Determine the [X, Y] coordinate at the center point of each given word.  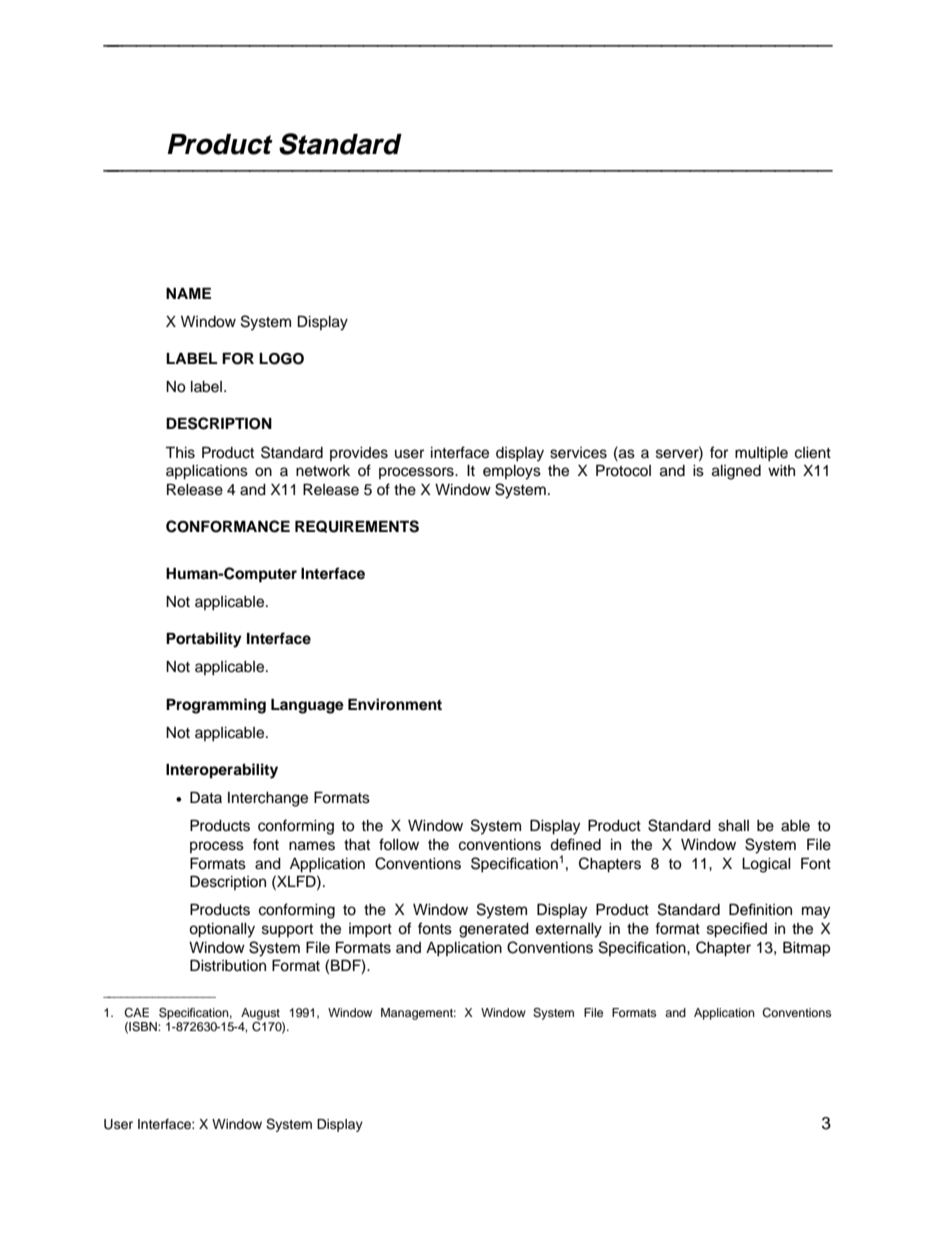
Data [206, 797]
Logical [766, 865]
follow [399, 844]
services [578, 453]
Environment [395, 704]
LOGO [281, 359]
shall [733, 826]
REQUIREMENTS [357, 526]
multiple [761, 454]
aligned [736, 472]
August [260, 1014]
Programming [216, 706]
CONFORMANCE [228, 526]
